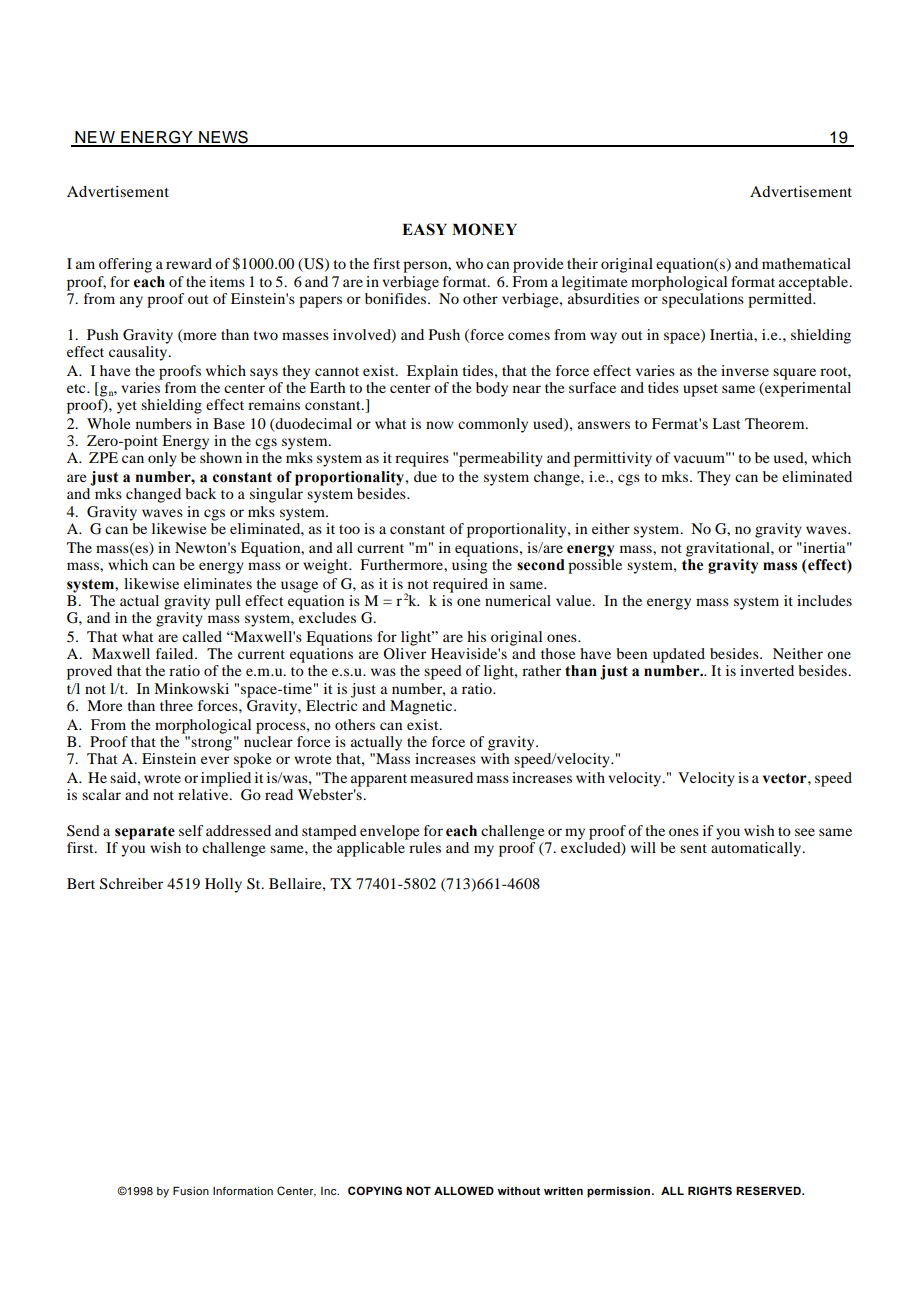 The image size is (924, 1308). What do you see at coordinates (476, 636) in the screenshot?
I see `his` at bounding box center [476, 636].
